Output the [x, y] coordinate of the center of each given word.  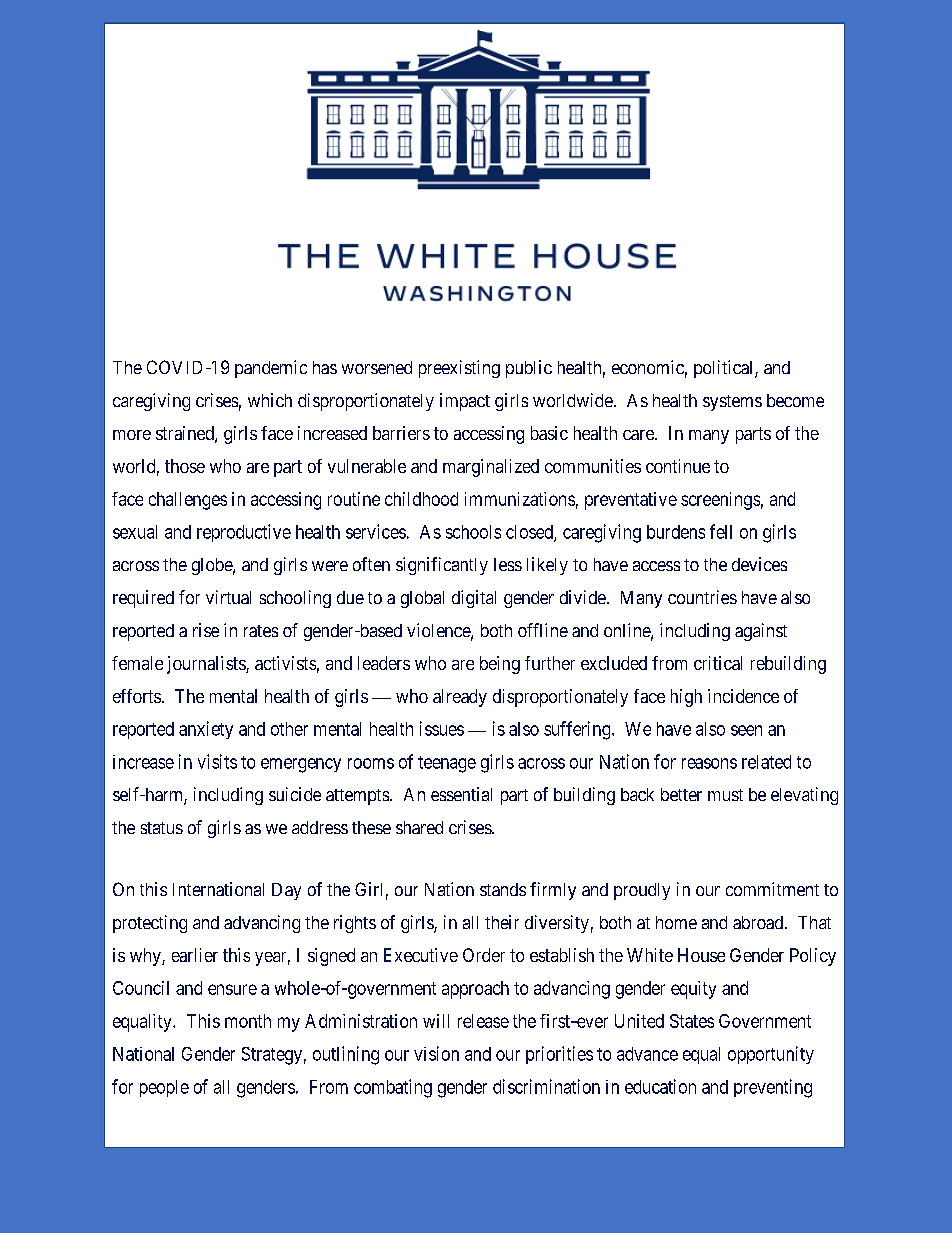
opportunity [771, 1055]
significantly [442, 566]
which [270, 400]
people [164, 1088]
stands [503, 889]
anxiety [206, 730]
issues [442, 728]
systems [732, 403]
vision [436, 1053]
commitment [772, 889]
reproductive [244, 533]
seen [746, 730]
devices [759, 564]
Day [286, 891]
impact [465, 402]
